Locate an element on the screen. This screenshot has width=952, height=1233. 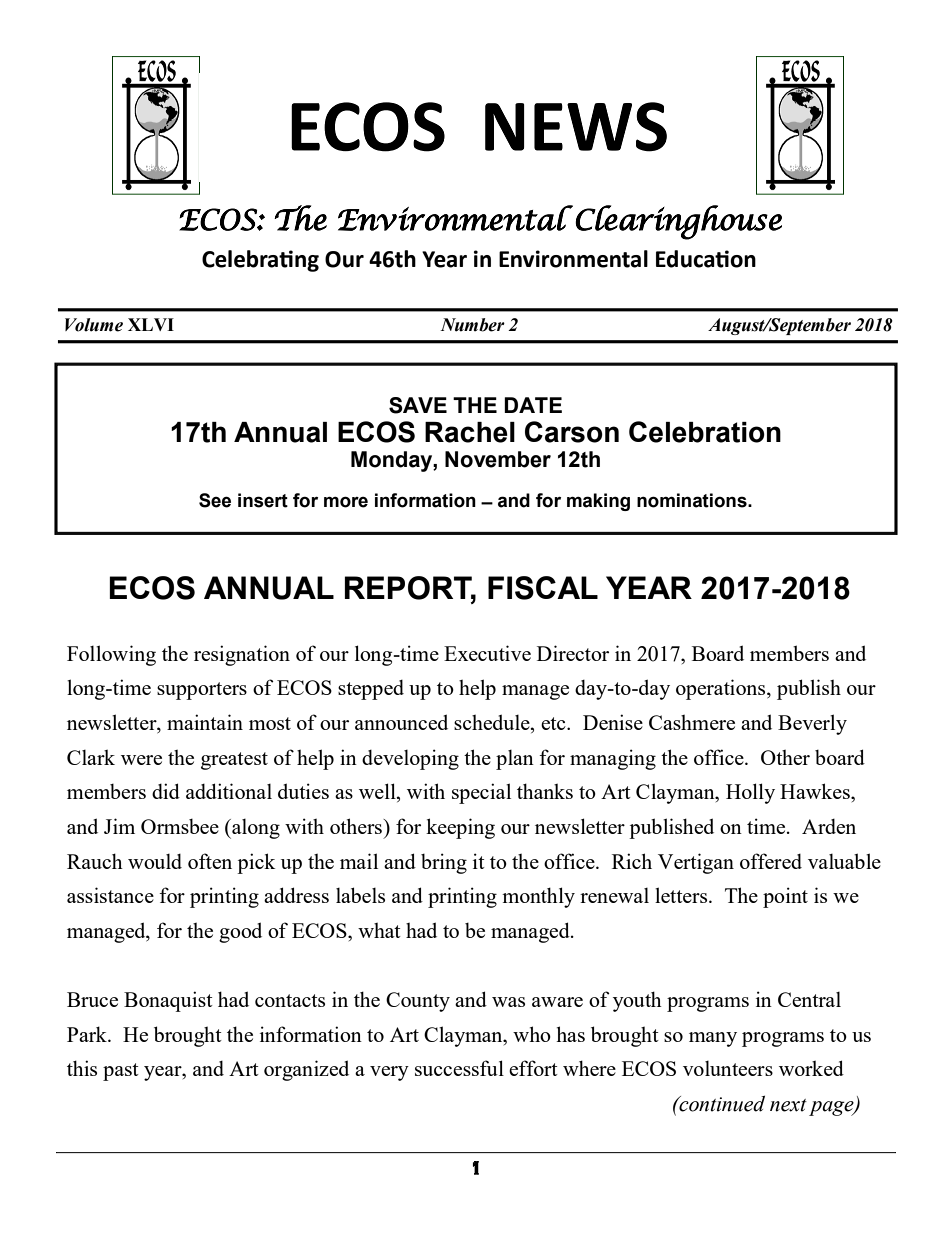
operations is located at coordinates (722, 689).
